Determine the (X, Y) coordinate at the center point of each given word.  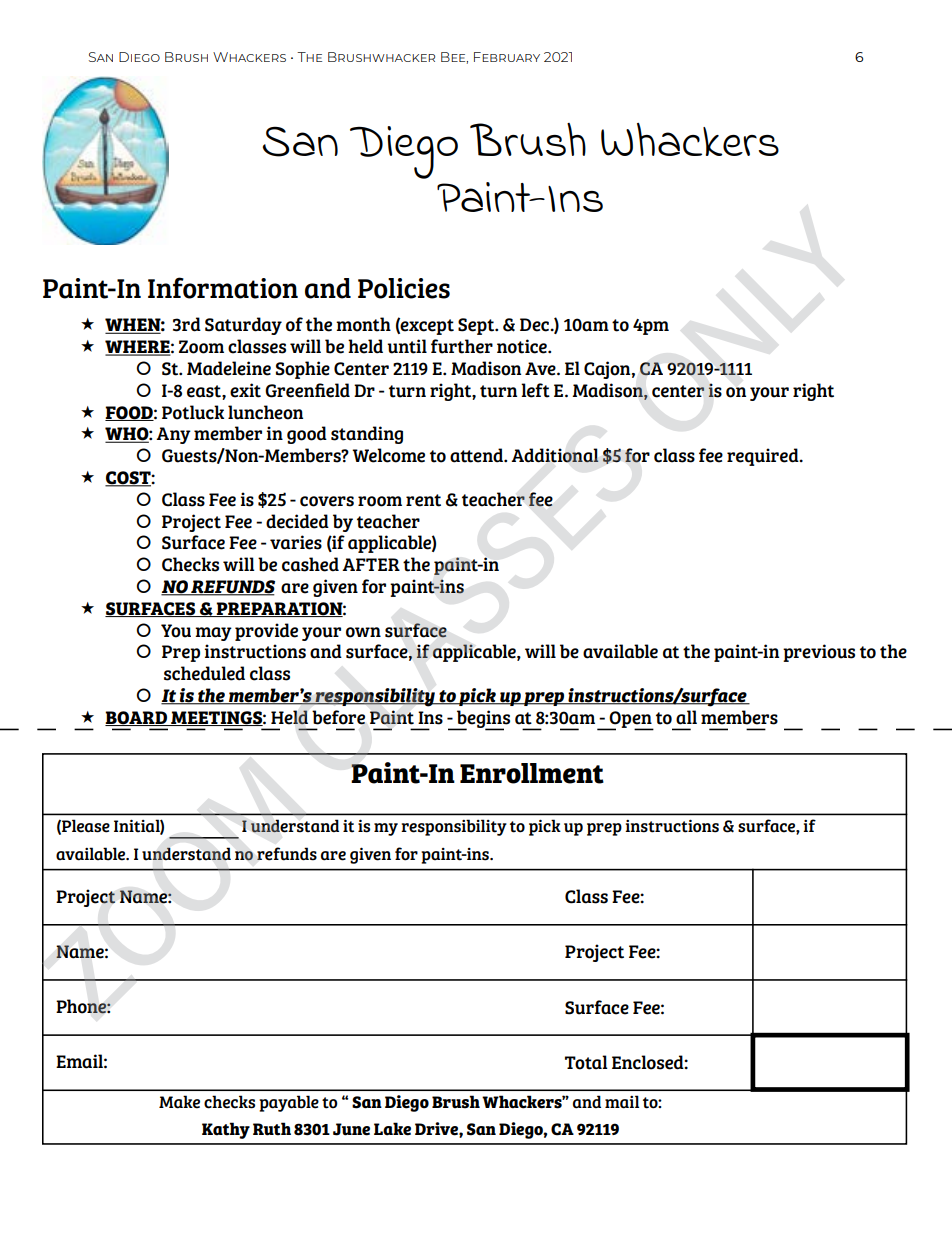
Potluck (193, 412)
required (764, 457)
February (507, 57)
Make (179, 1102)
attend (477, 455)
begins (482, 720)
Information (223, 288)
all (686, 717)
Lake (392, 1129)
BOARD (137, 718)
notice (523, 346)
